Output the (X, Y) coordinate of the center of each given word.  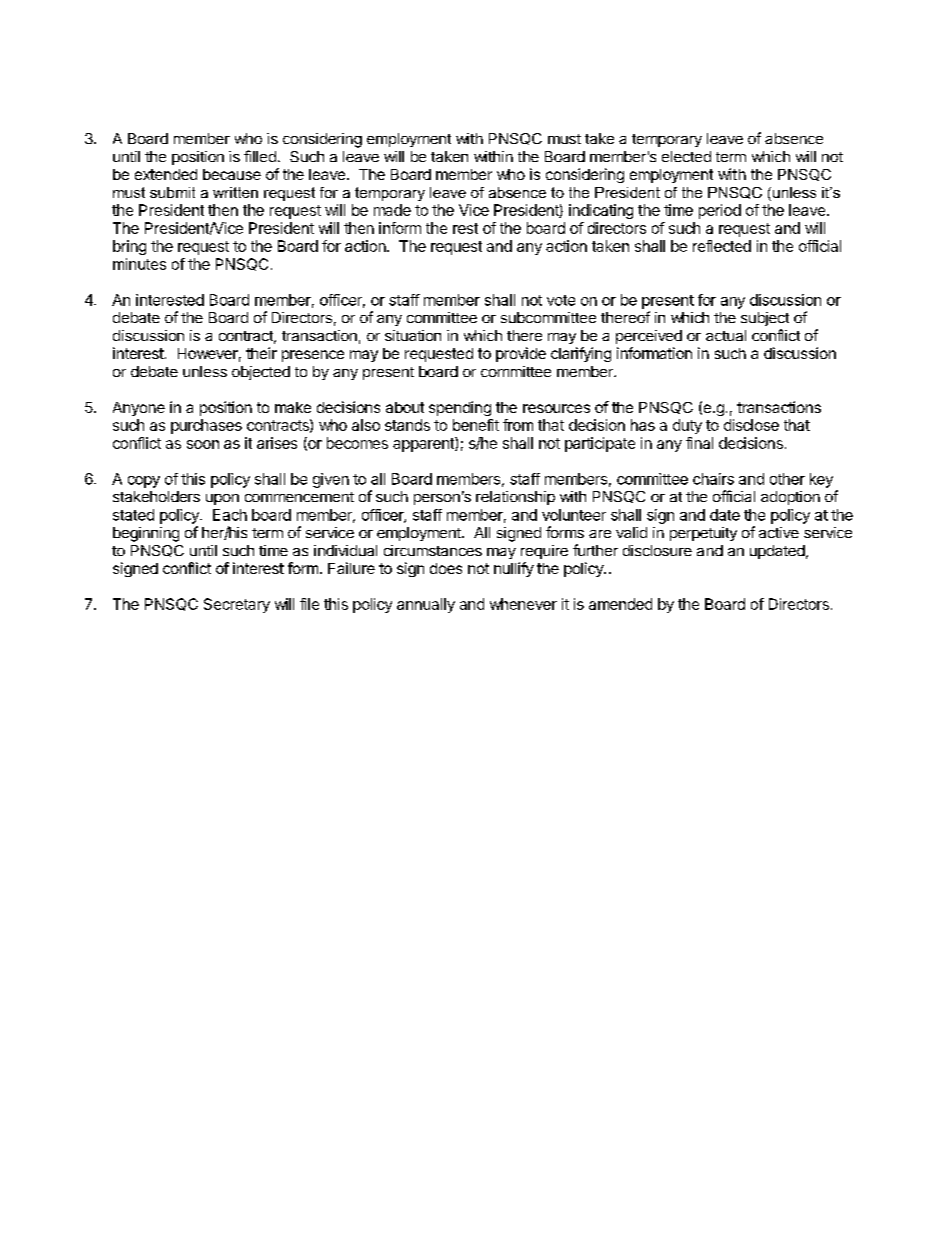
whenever (523, 604)
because (232, 174)
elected (686, 156)
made (392, 210)
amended (620, 604)
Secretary (237, 605)
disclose (751, 425)
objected (261, 373)
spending (460, 408)
